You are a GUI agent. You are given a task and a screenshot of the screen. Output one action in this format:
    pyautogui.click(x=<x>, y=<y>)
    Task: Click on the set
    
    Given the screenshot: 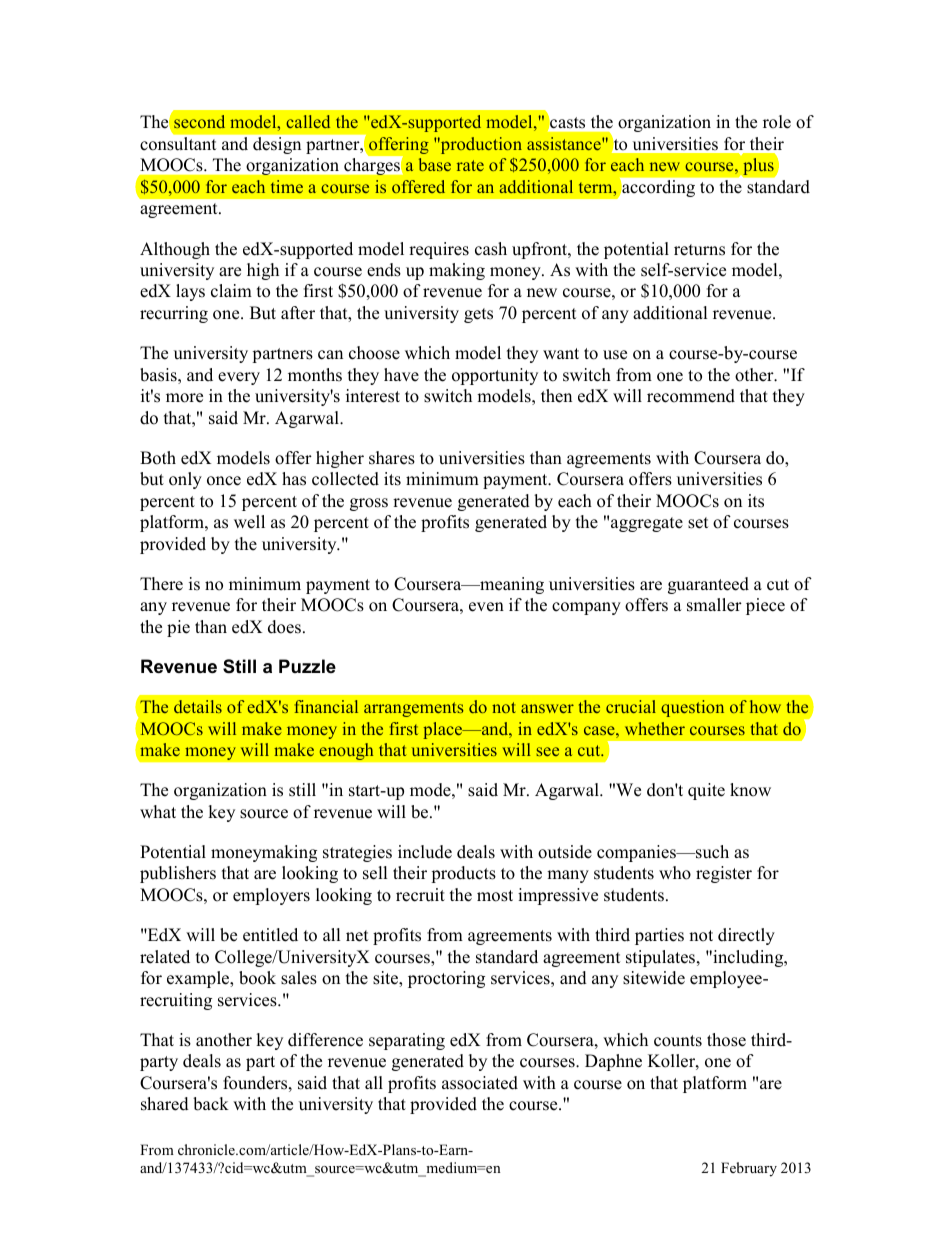 What is the action you would take?
    pyautogui.click(x=698, y=523)
